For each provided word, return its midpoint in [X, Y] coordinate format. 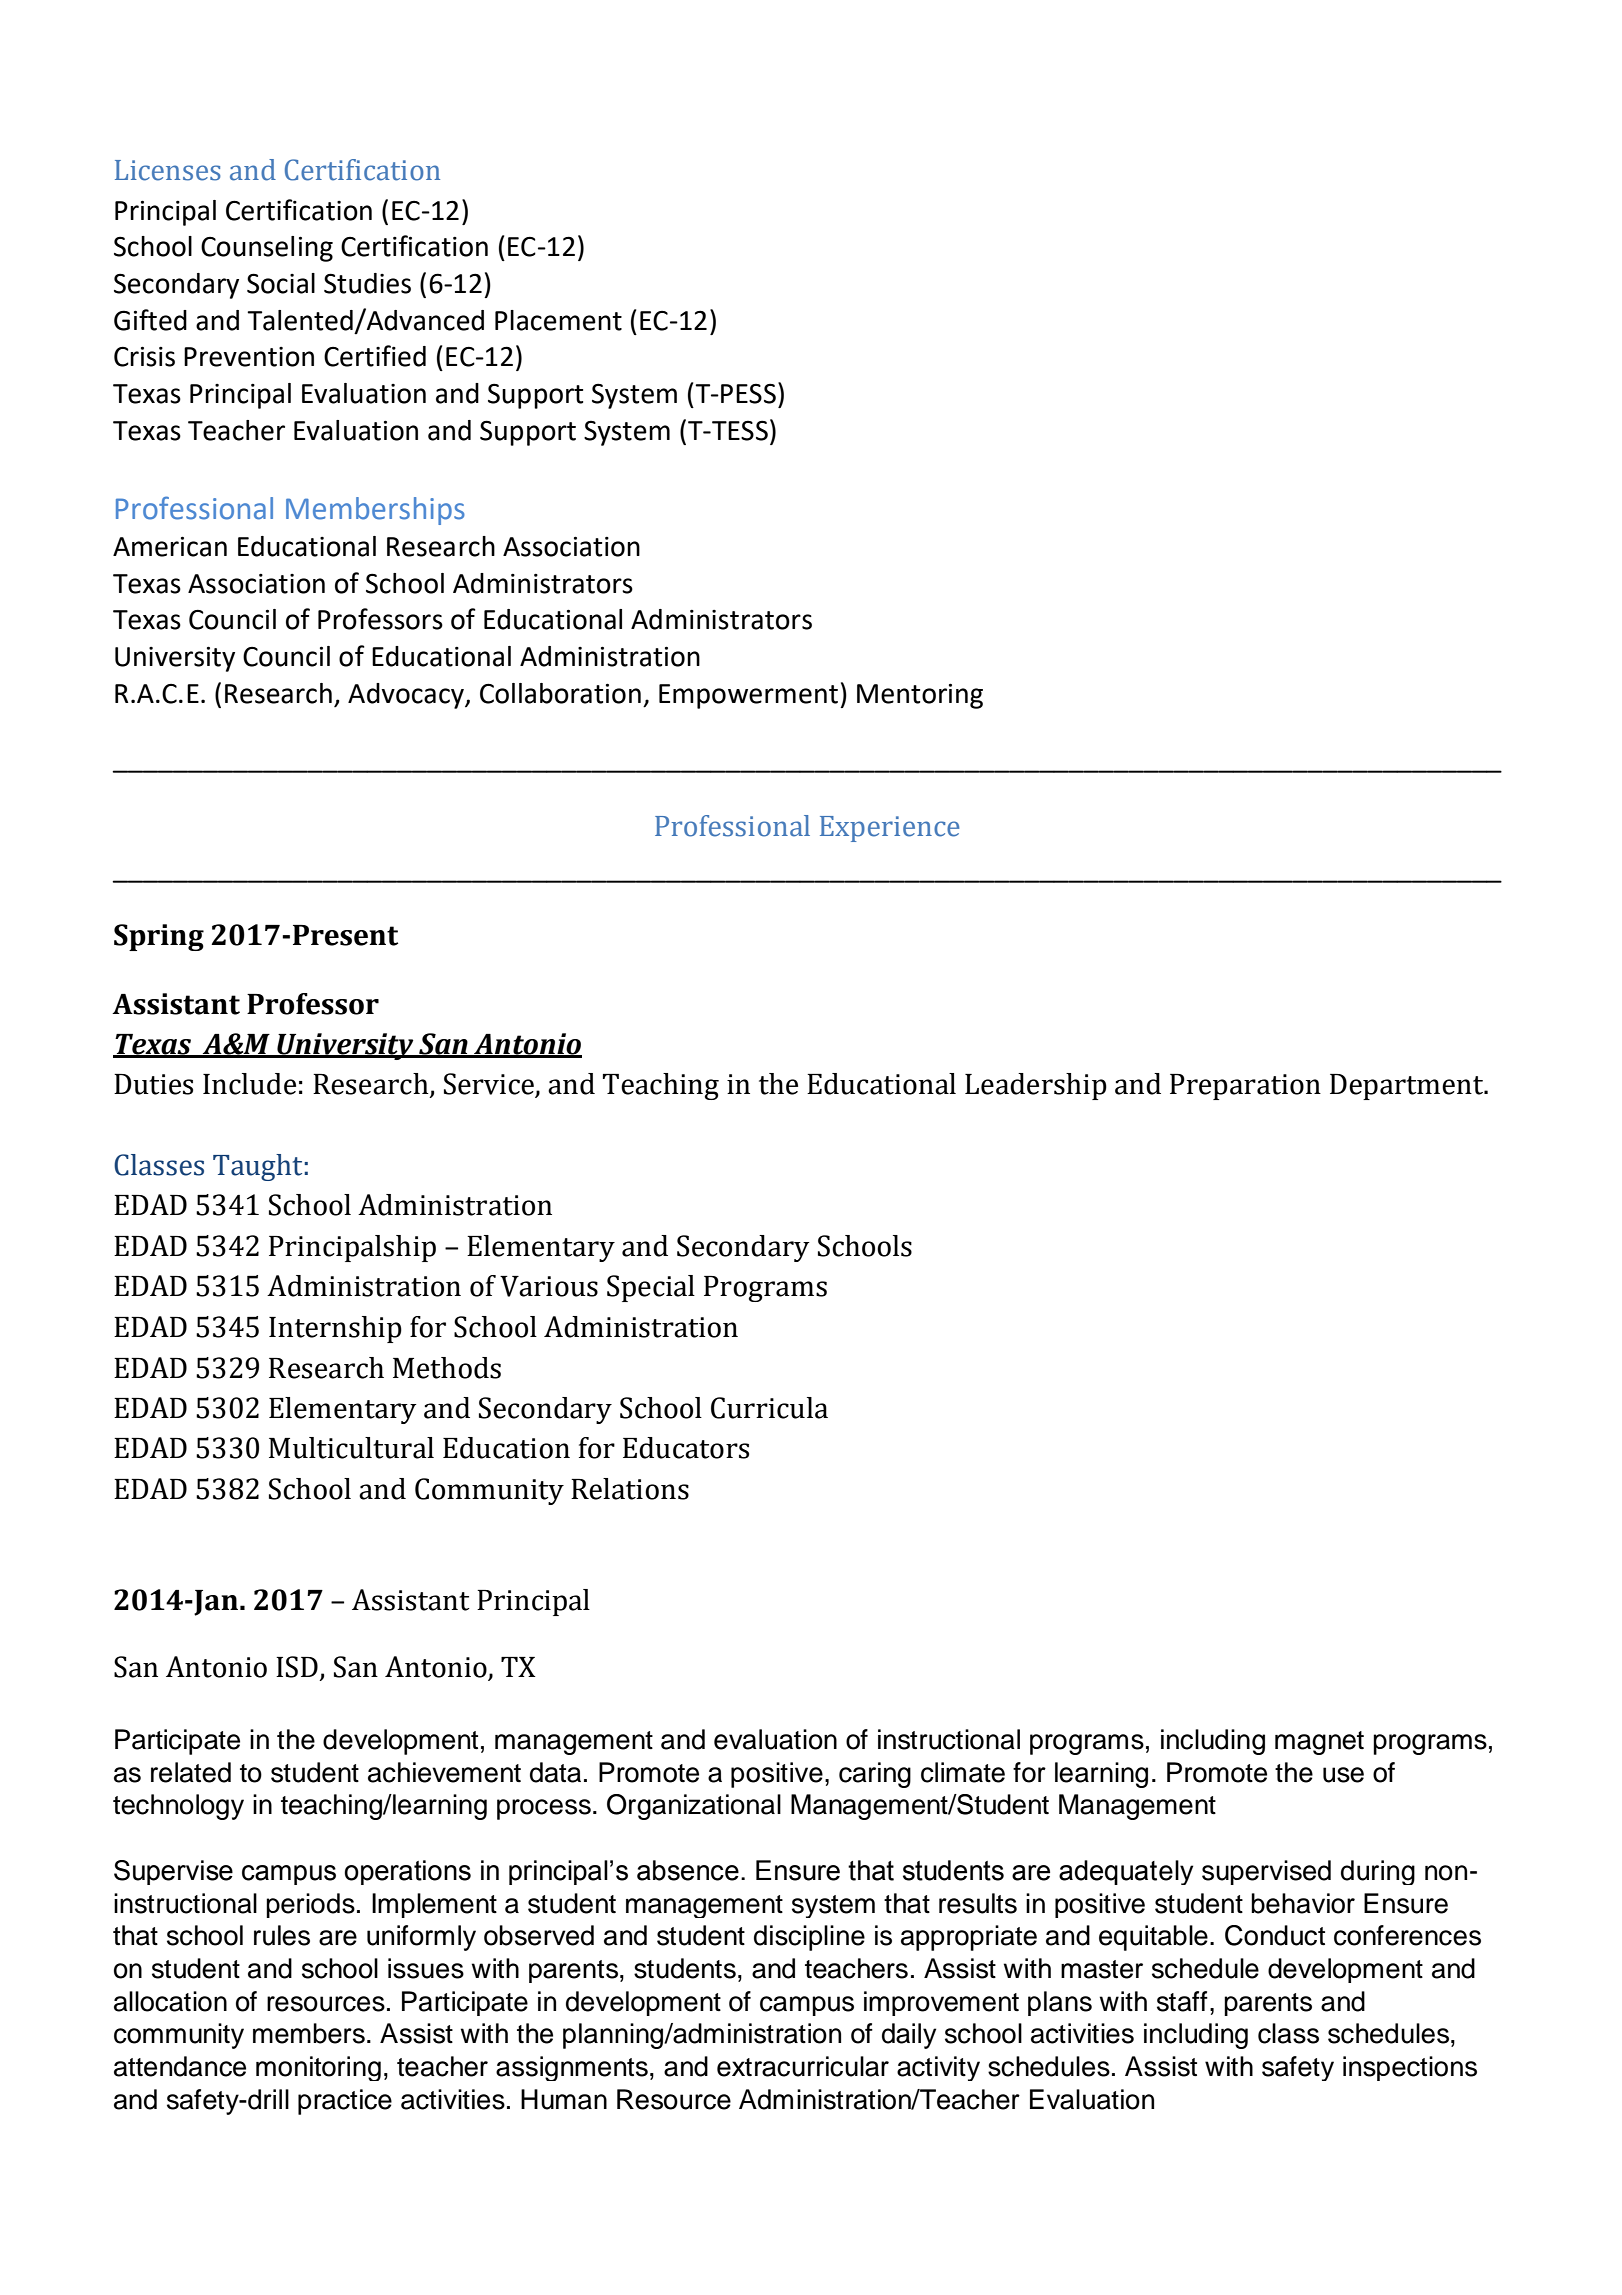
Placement [558, 320]
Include [249, 1084]
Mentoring [920, 696]
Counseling [267, 249]
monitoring [318, 2068]
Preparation [1245, 1087]
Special [651, 1288]
